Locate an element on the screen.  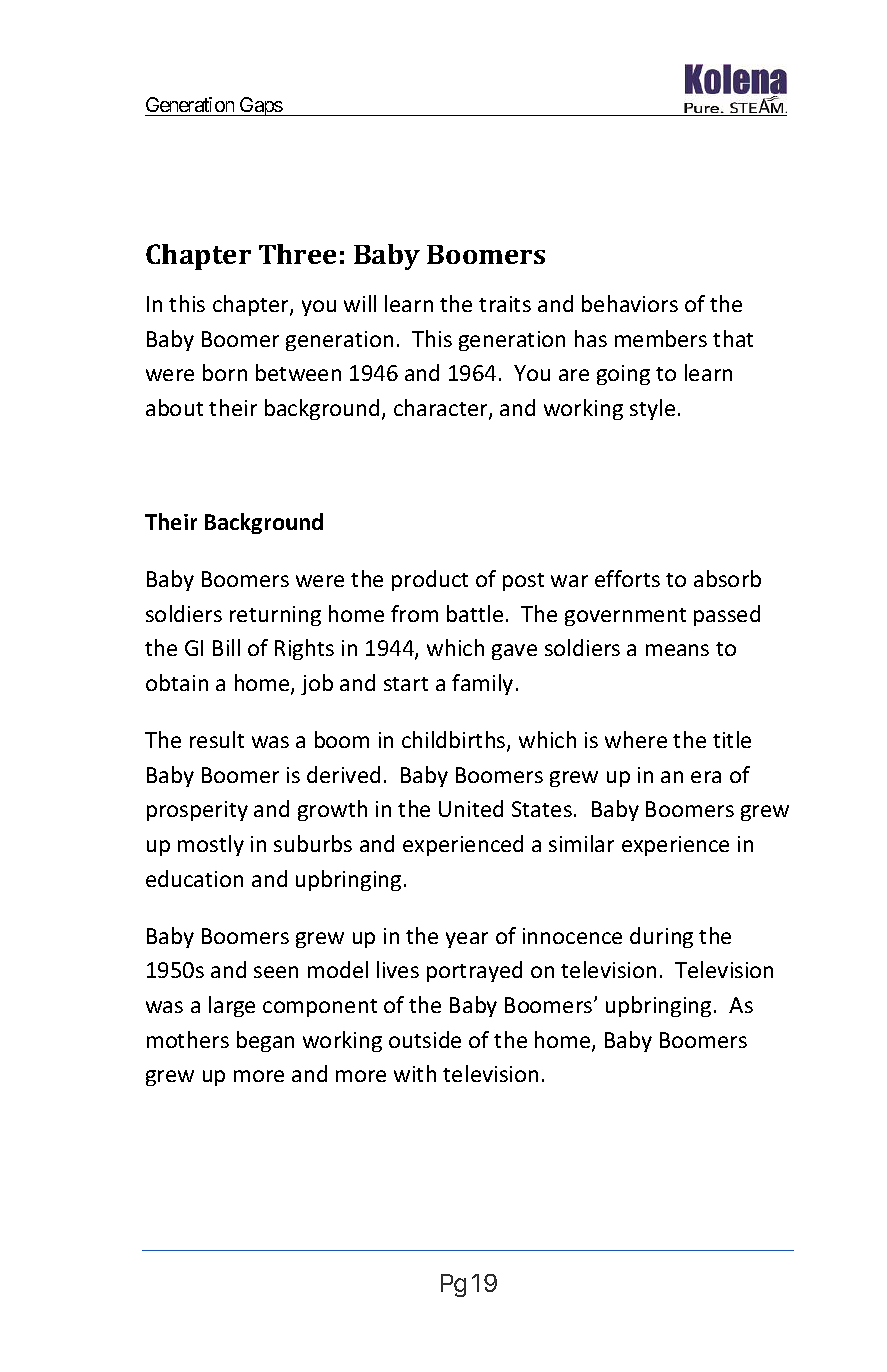
traits is located at coordinates (505, 304).
